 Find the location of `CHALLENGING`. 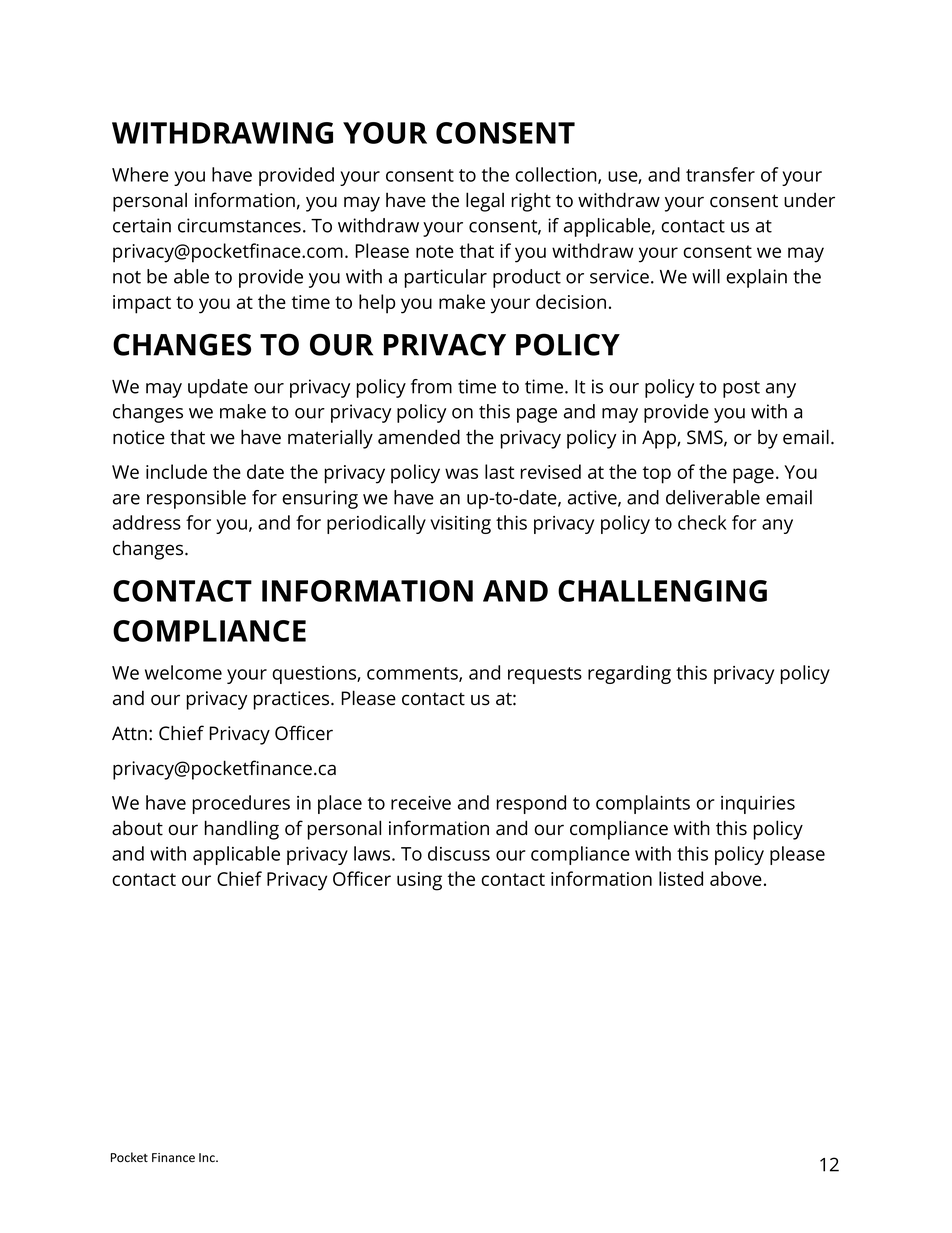

CHALLENGING is located at coordinates (662, 591).
